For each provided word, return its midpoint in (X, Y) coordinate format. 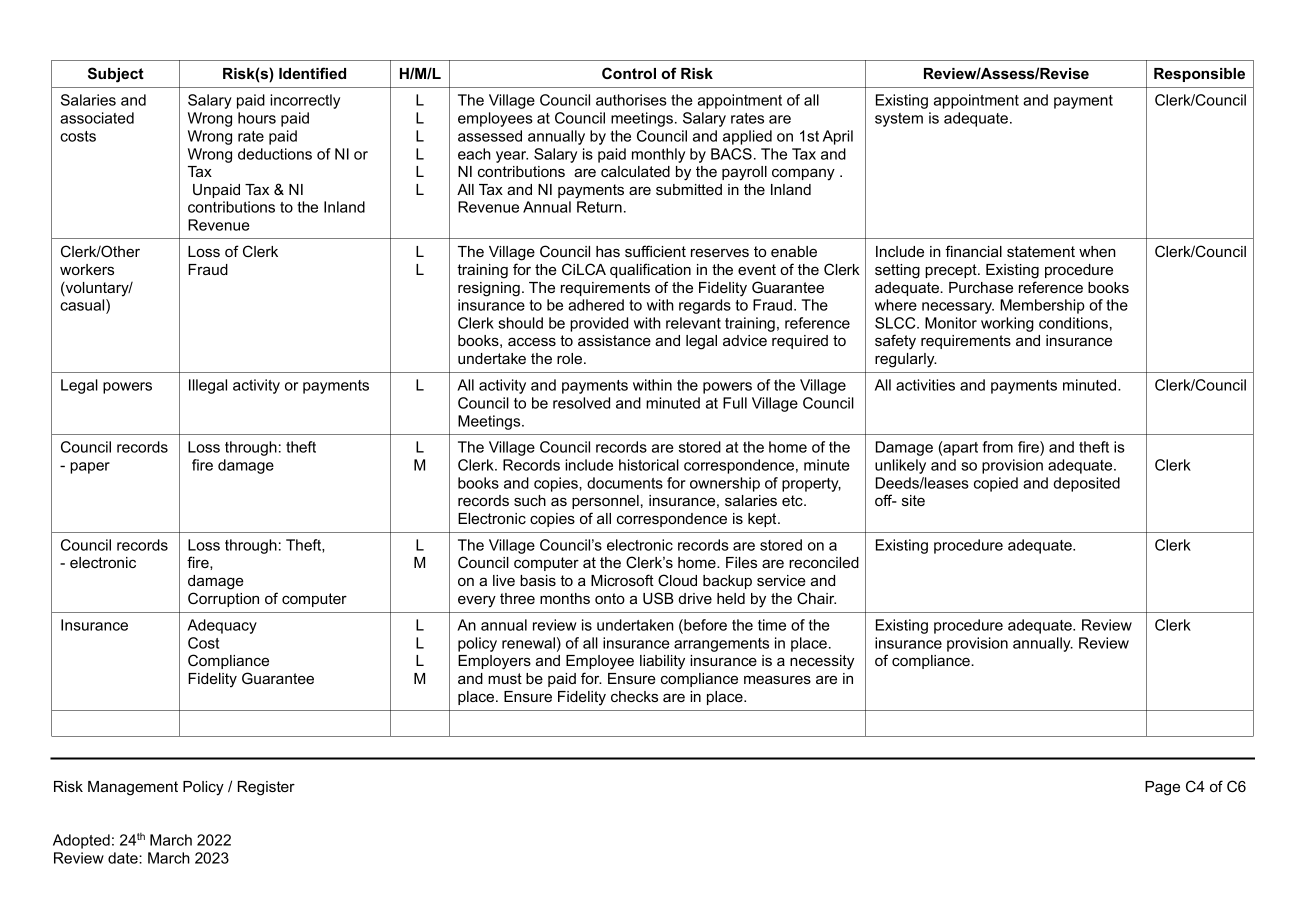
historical (649, 465)
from (997, 447)
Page (1162, 788)
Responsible (1199, 75)
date (124, 858)
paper (90, 468)
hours (257, 118)
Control (629, 73)
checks (634, 696)
